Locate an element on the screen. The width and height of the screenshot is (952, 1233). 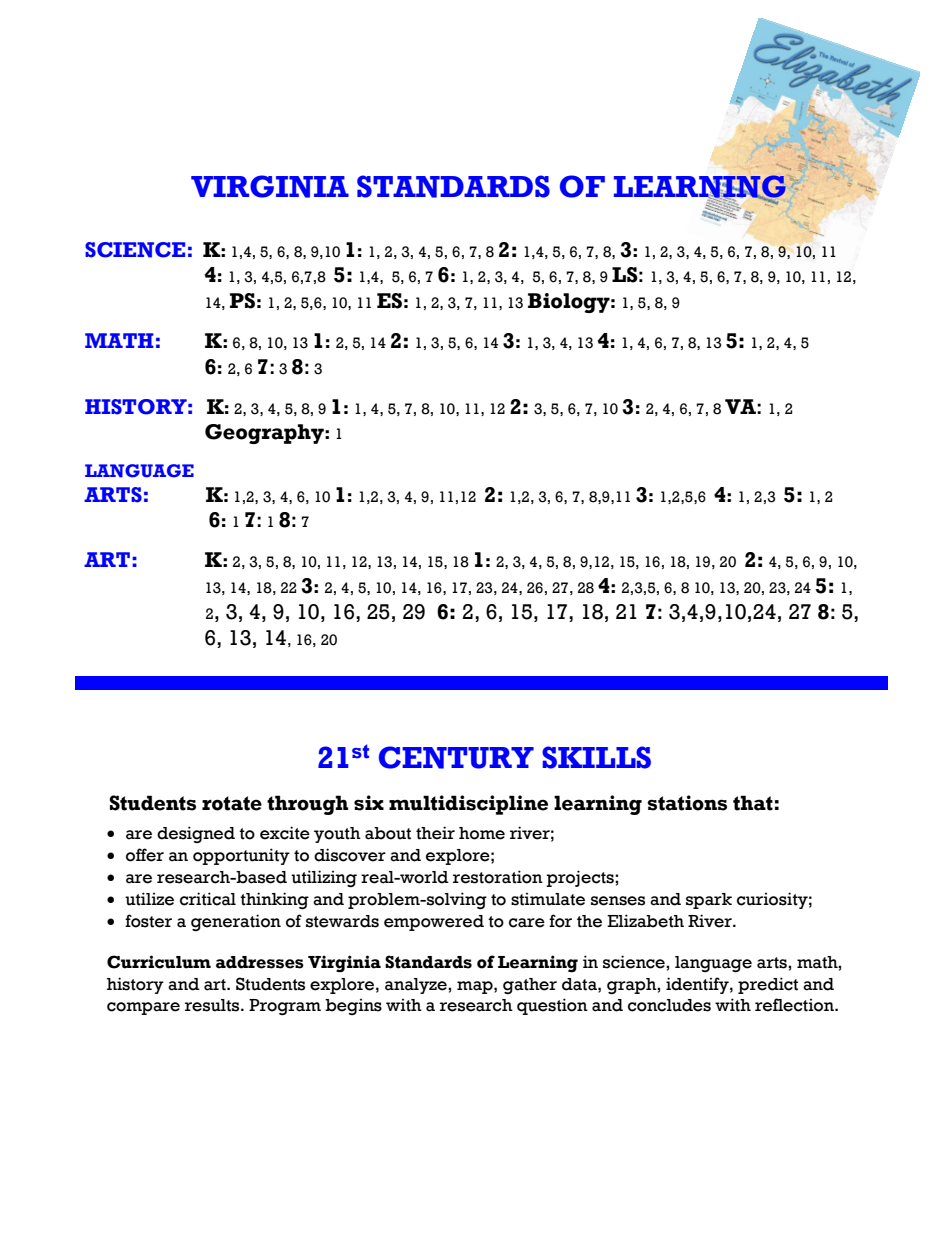
rotate is located at coordinates (232, 803).
